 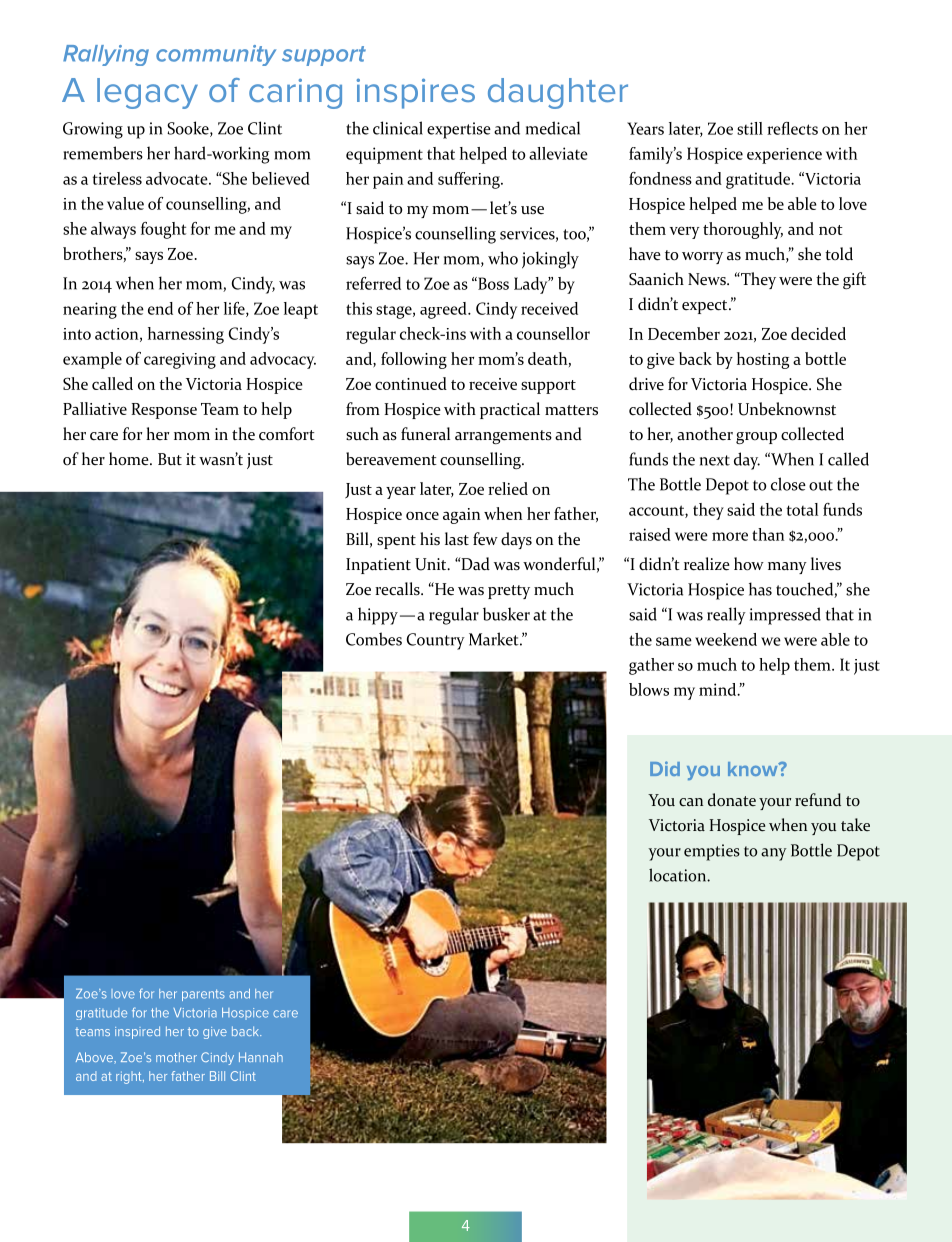 What do you see at coordinates (398, 589) in the screenshot?
I see `recalls` at bounding box center [398, 589].
